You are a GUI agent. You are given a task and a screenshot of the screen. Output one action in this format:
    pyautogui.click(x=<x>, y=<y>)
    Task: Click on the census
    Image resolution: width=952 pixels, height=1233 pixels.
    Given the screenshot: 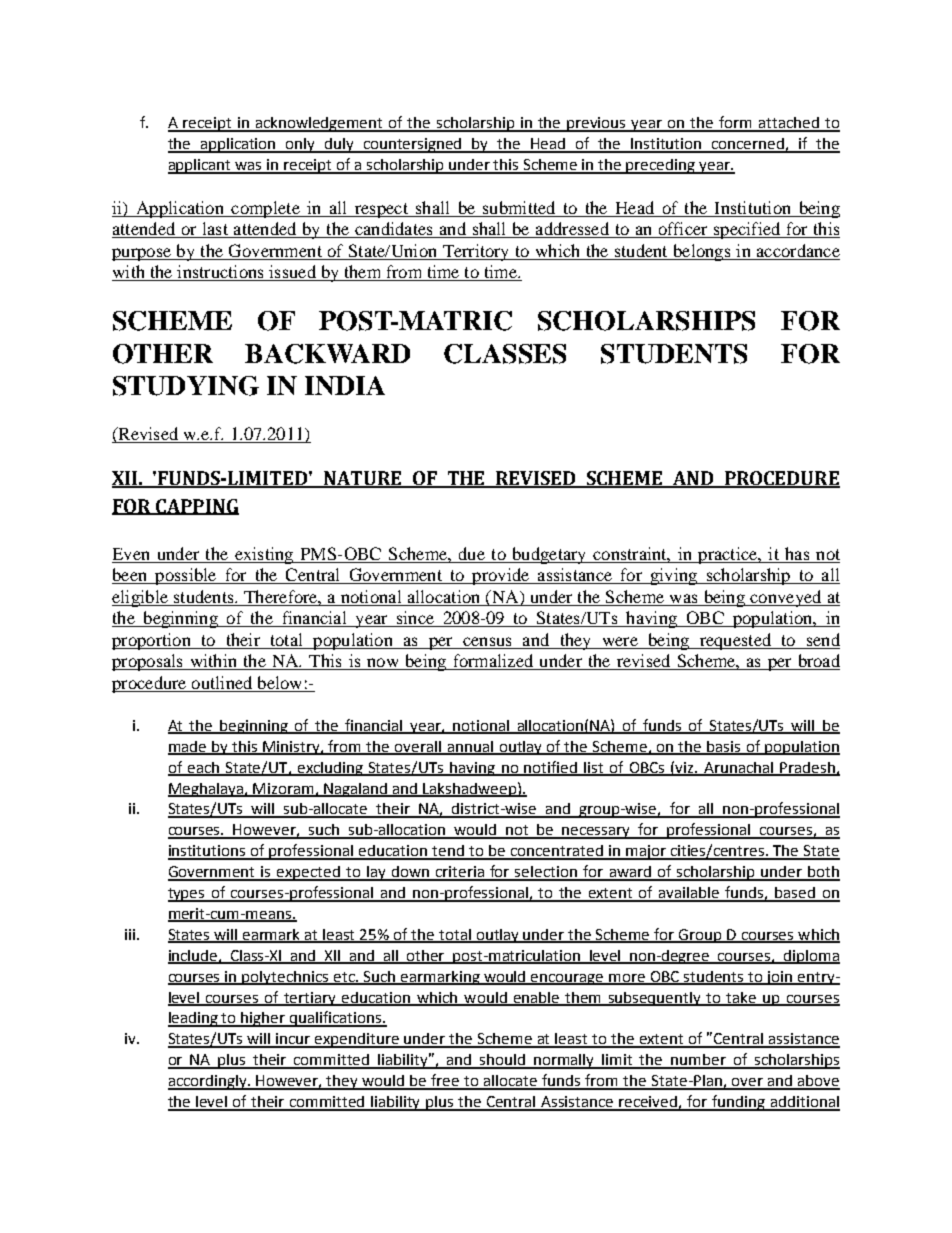 What is the action you would take?
    pyautogui.click(x=487, y=641)
